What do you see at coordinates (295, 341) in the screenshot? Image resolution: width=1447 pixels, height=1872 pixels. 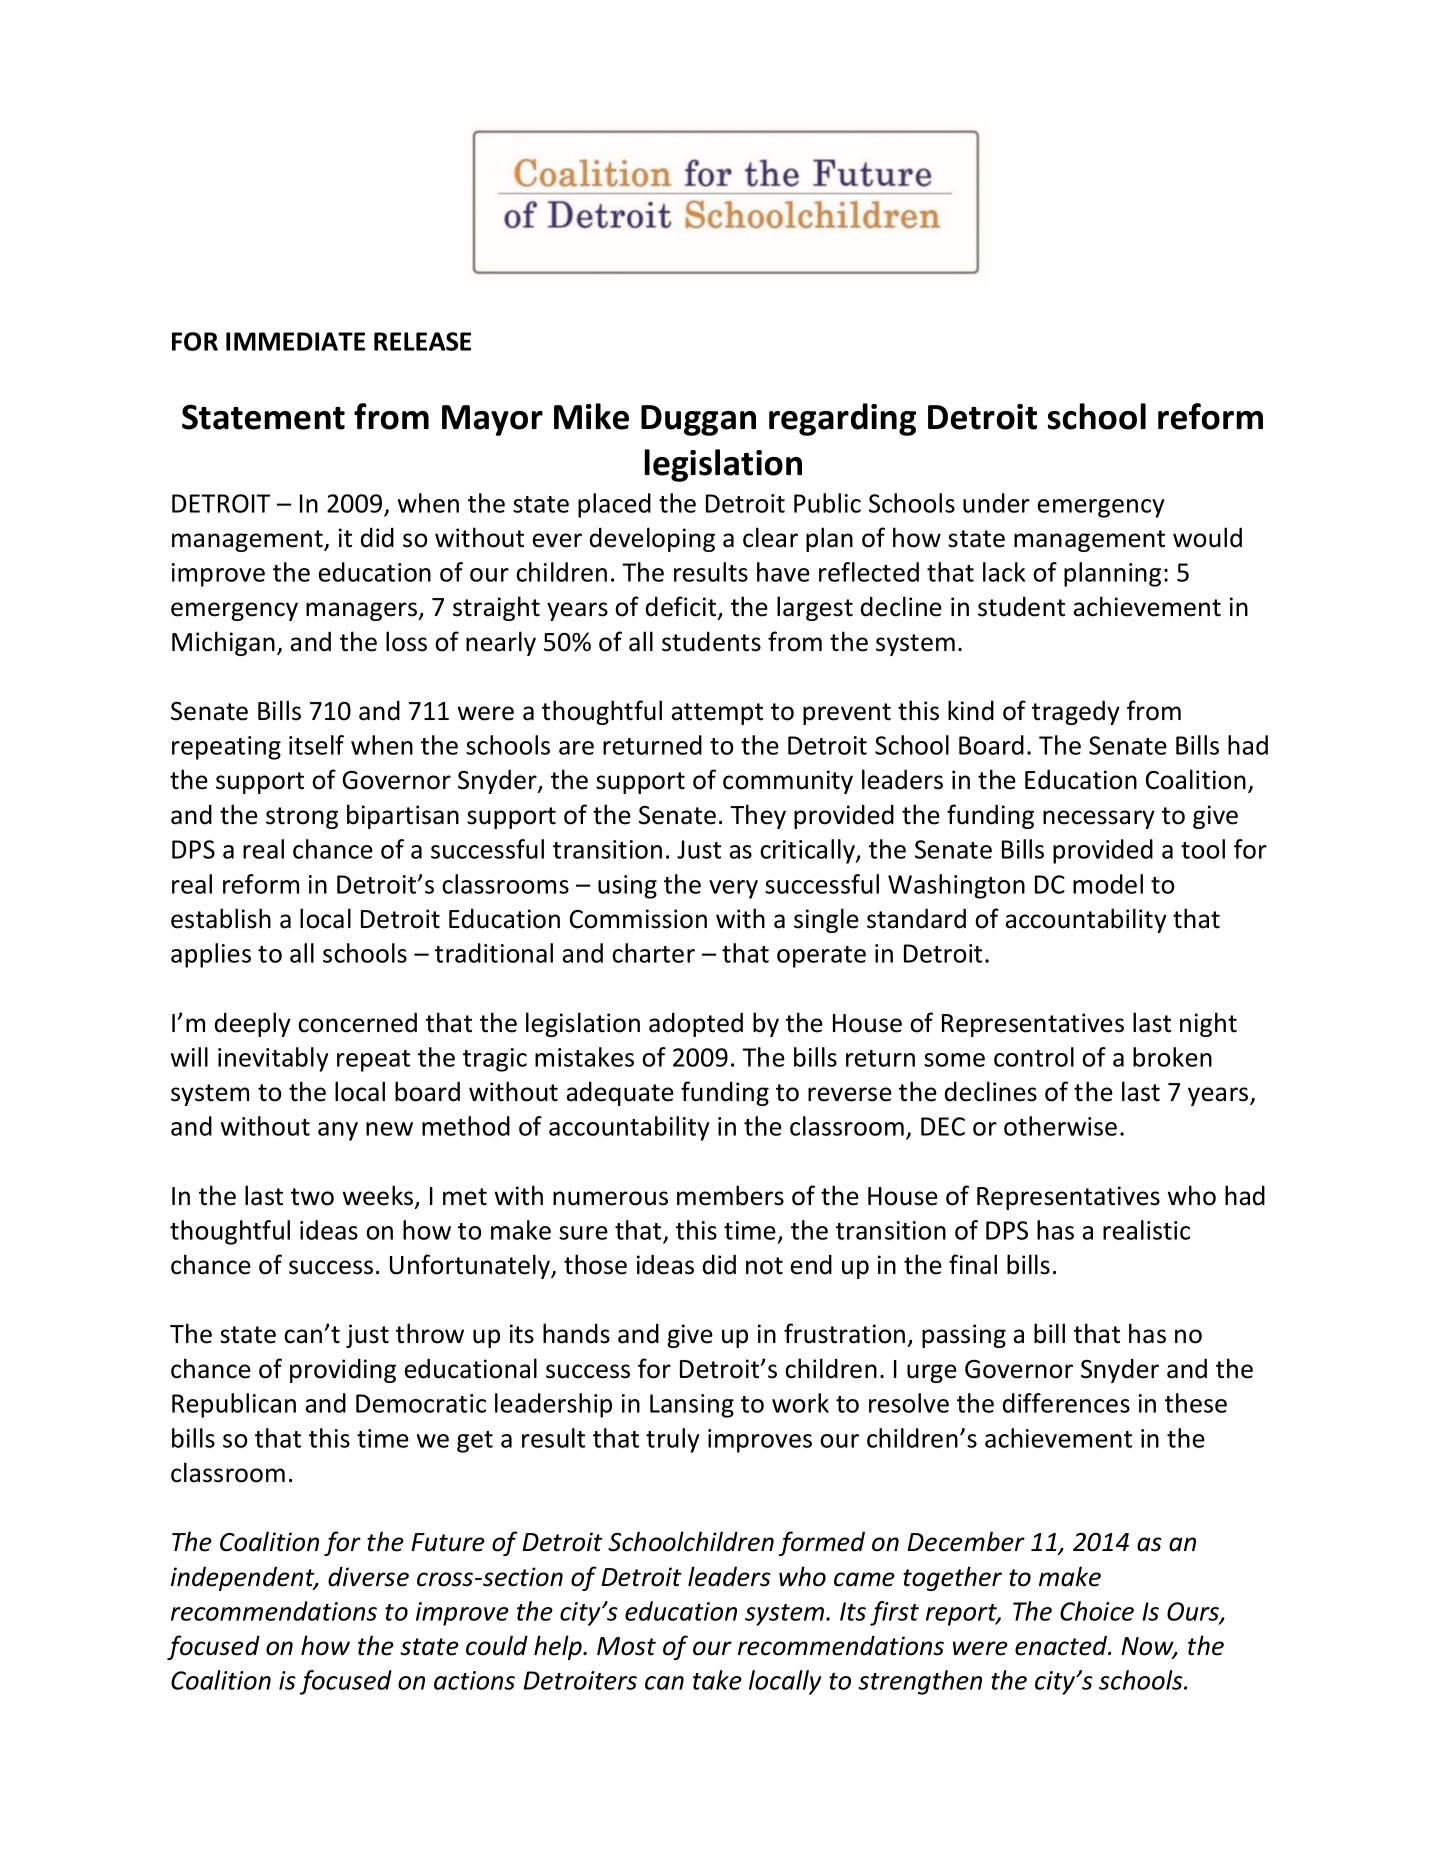 I see `IMMEDIATE` at bounding box center [295, 341].
